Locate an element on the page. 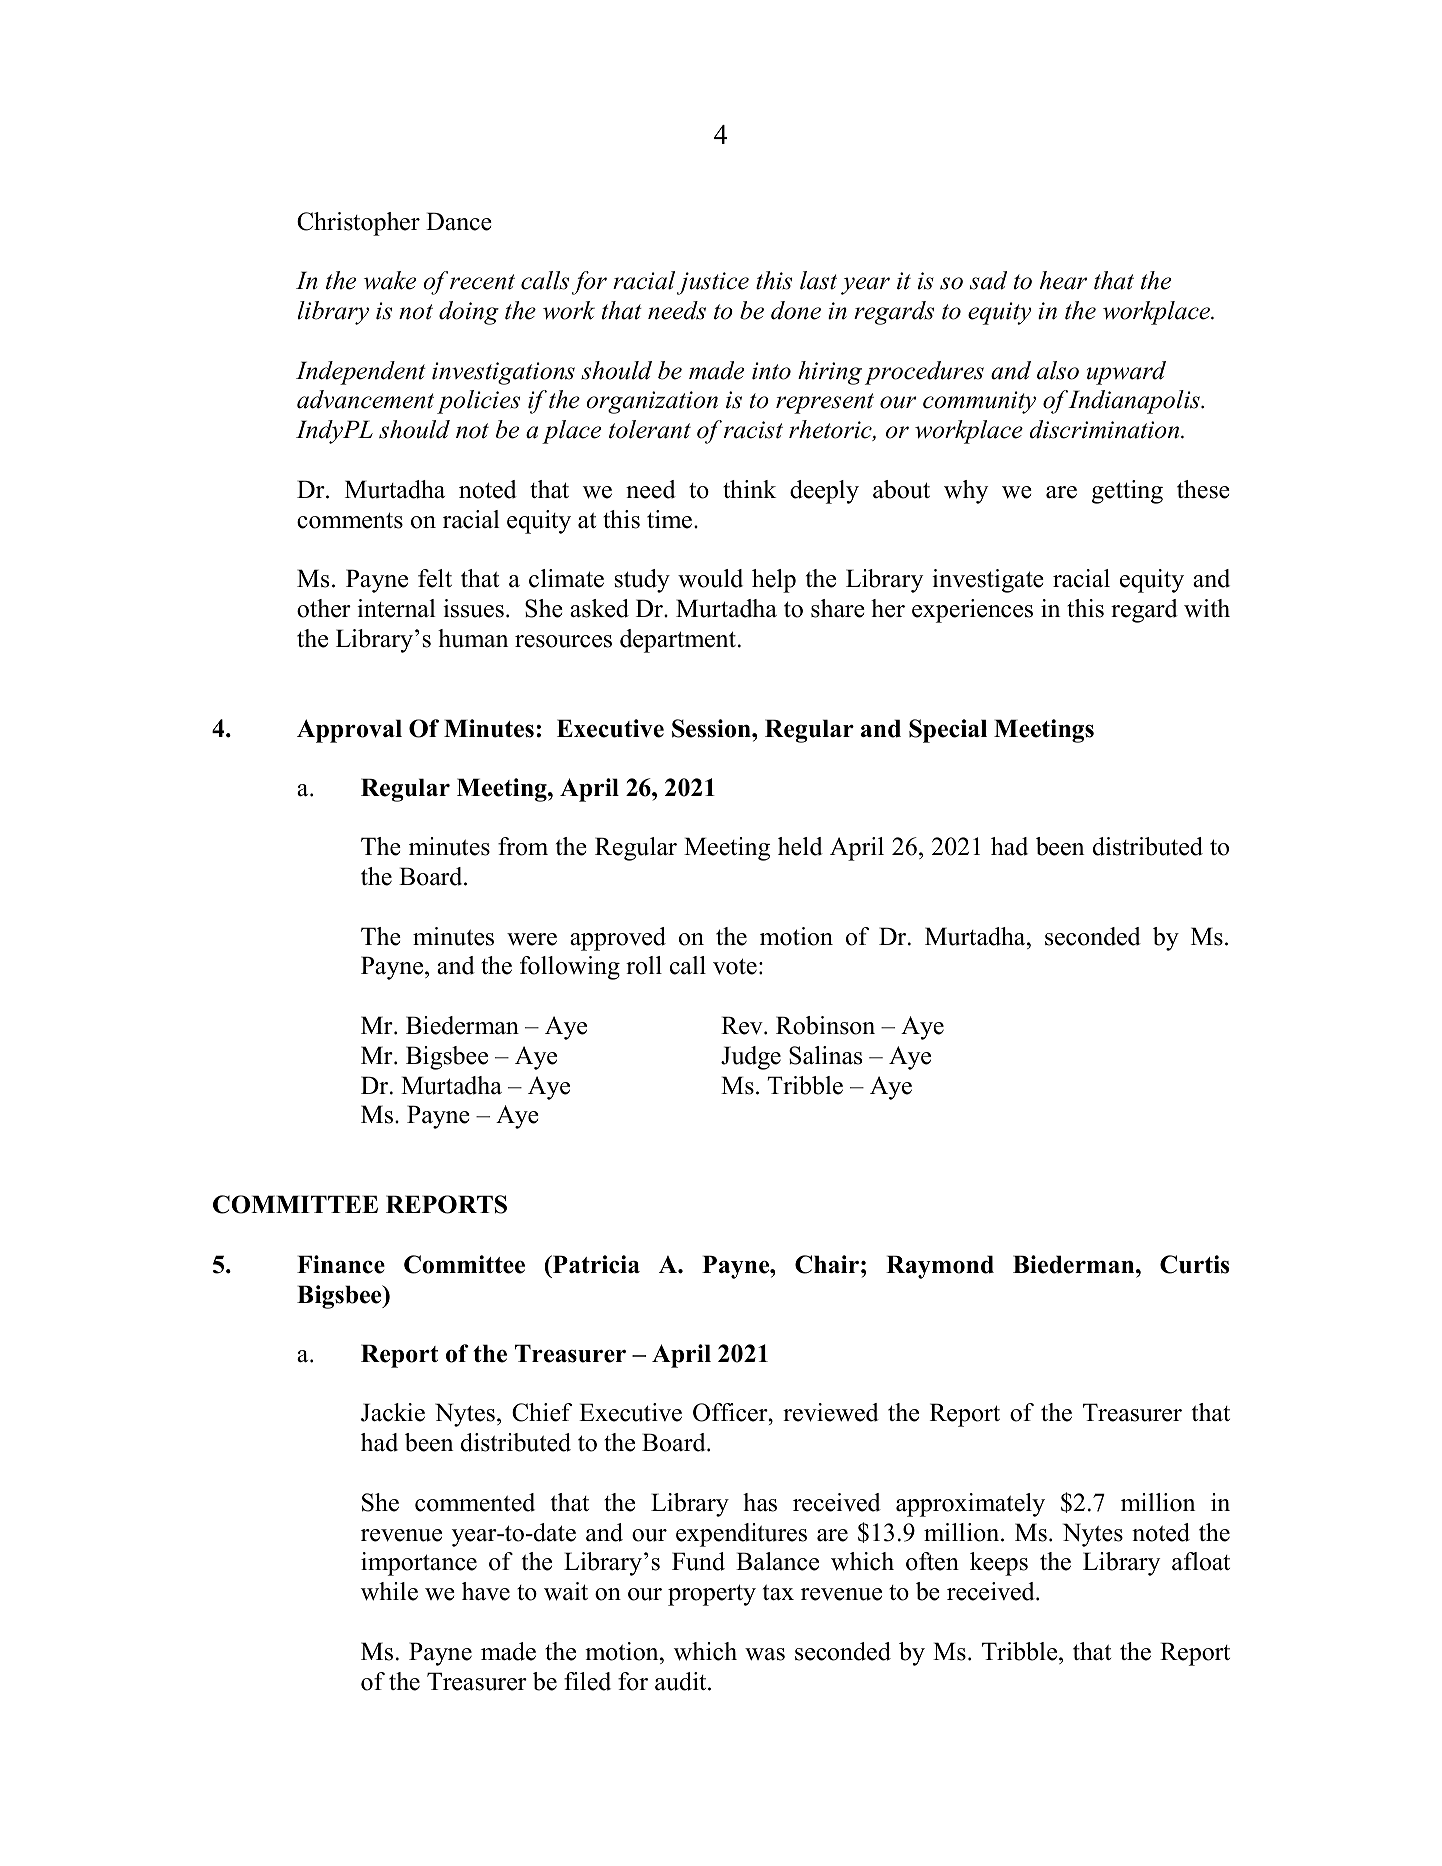 This document has width=1442, height=1866. were is located at coordinates (532, 939).
